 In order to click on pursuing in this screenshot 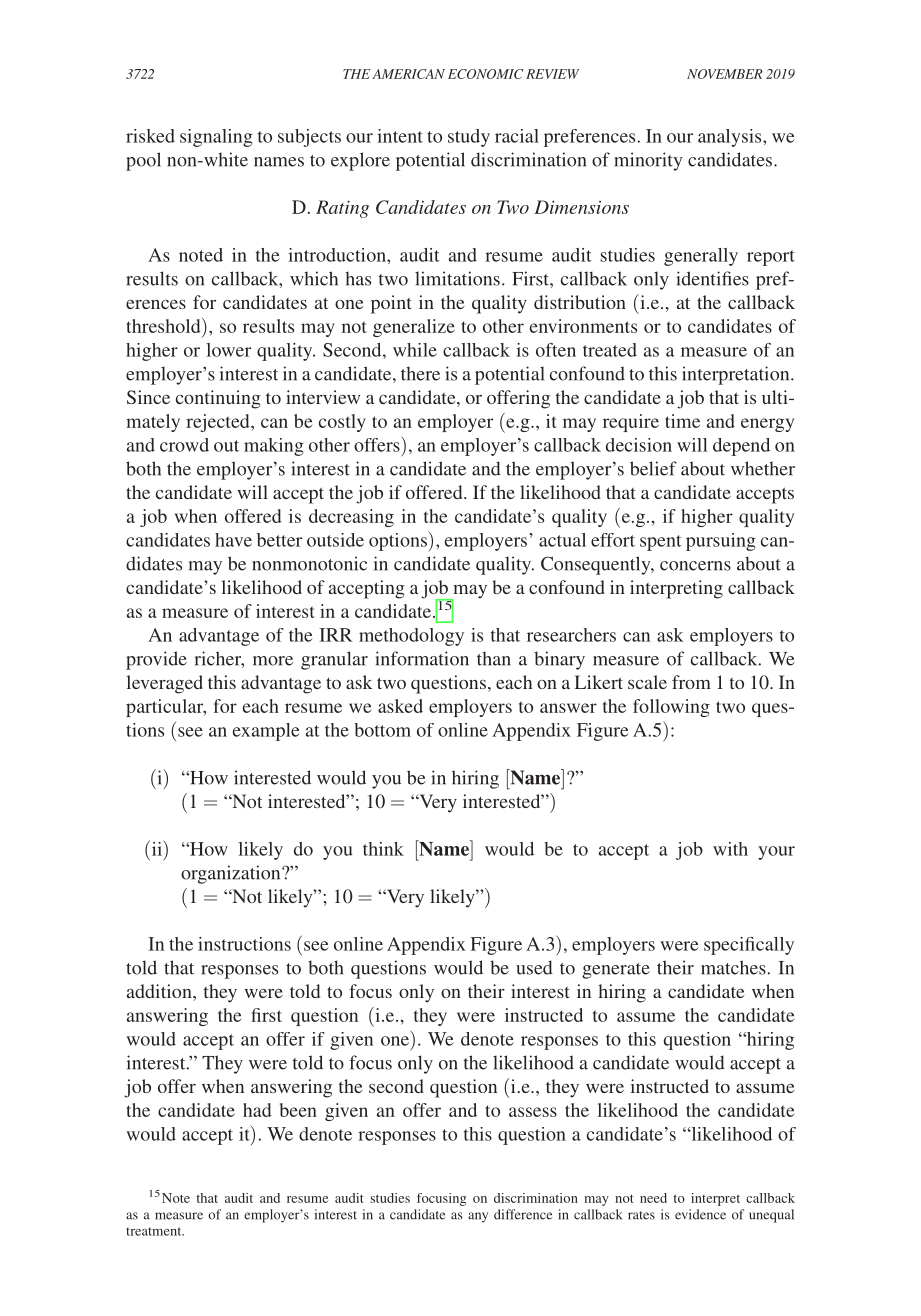, I will do `click(721, 542)`.
